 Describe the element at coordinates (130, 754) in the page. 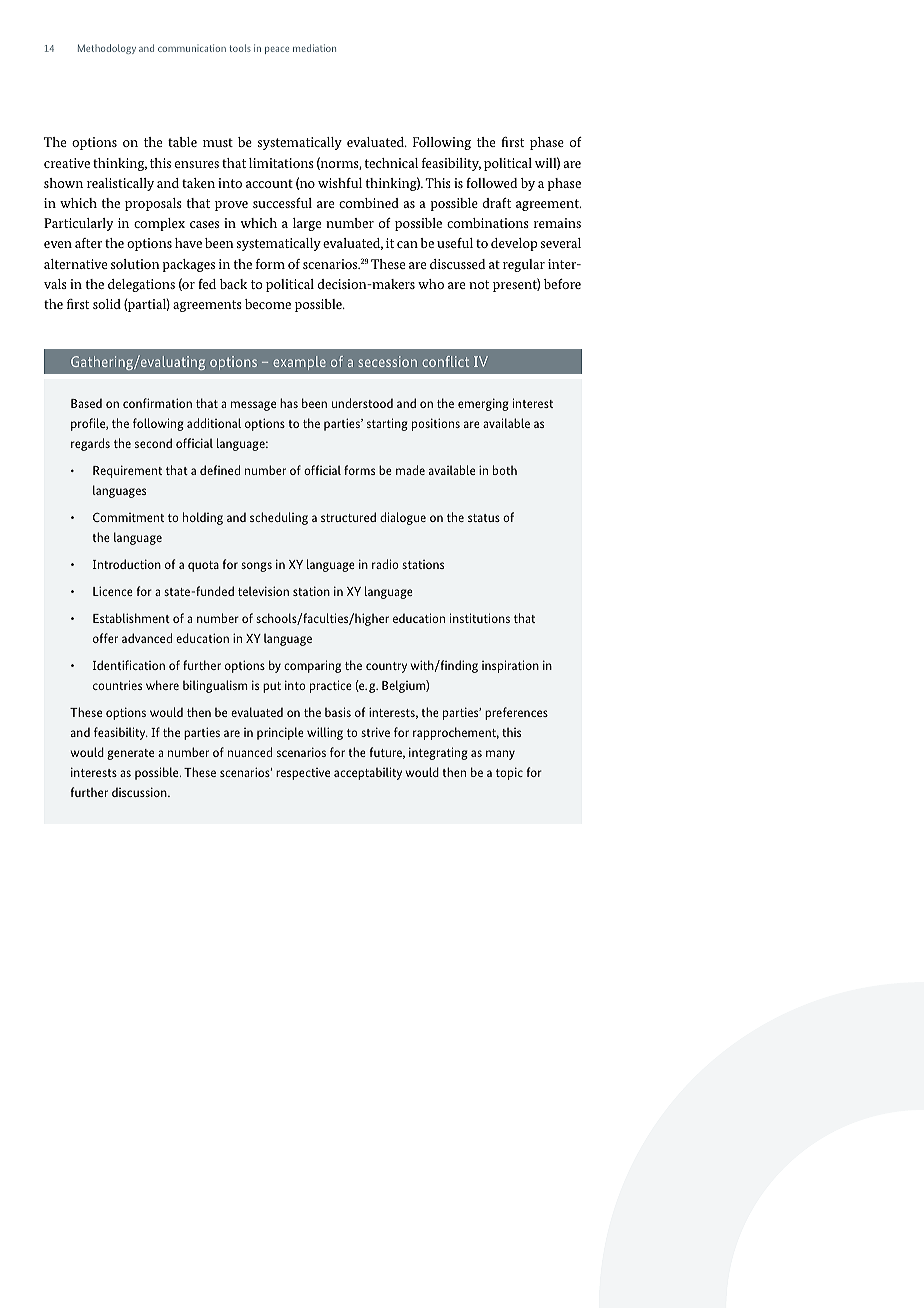

I see `generate` at that location.
